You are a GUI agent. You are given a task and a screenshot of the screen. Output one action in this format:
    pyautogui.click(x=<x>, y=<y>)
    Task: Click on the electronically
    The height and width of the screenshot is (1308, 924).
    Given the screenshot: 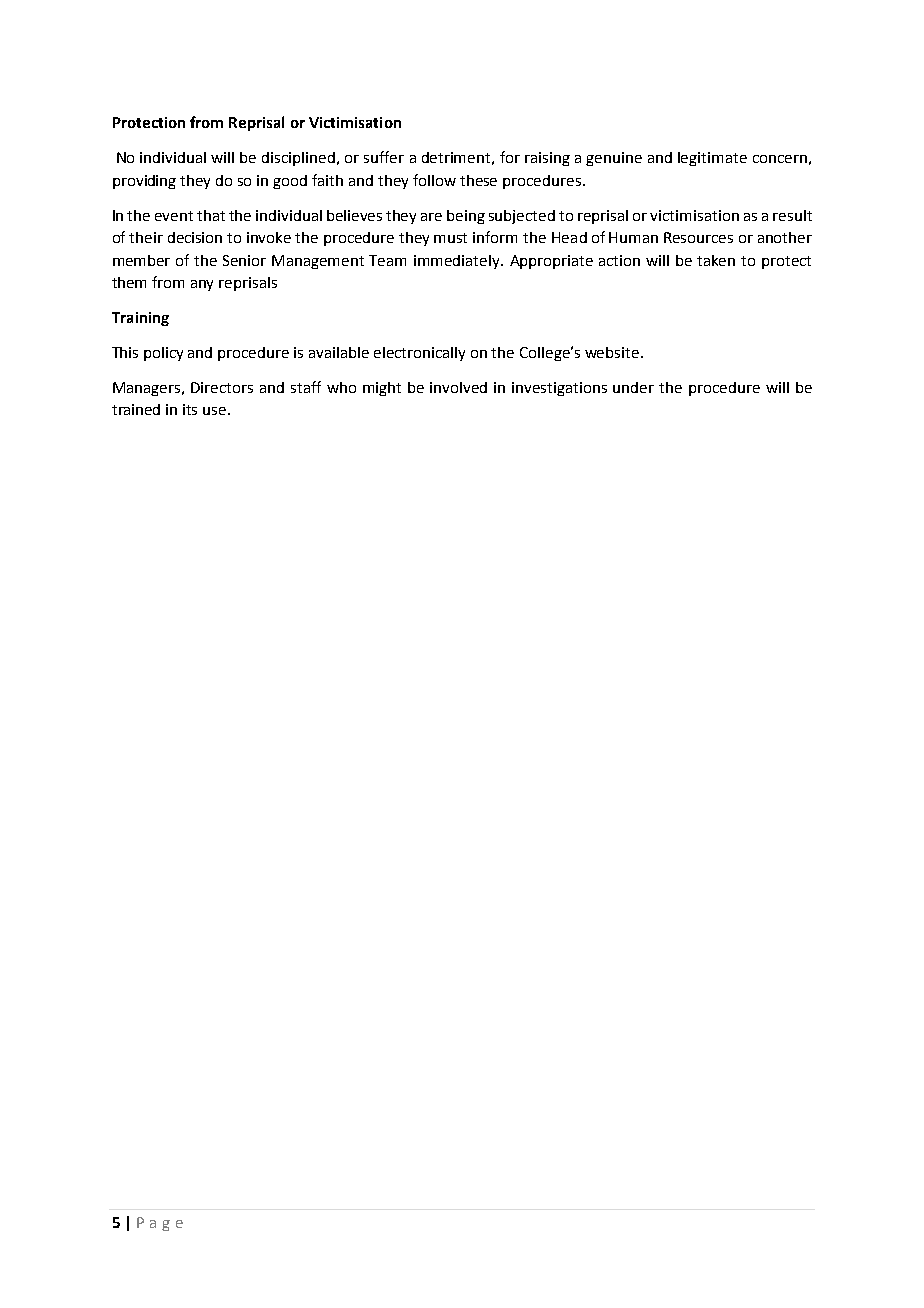 What is the action you would take?
    pyautogui.click(x=419, y=354)
